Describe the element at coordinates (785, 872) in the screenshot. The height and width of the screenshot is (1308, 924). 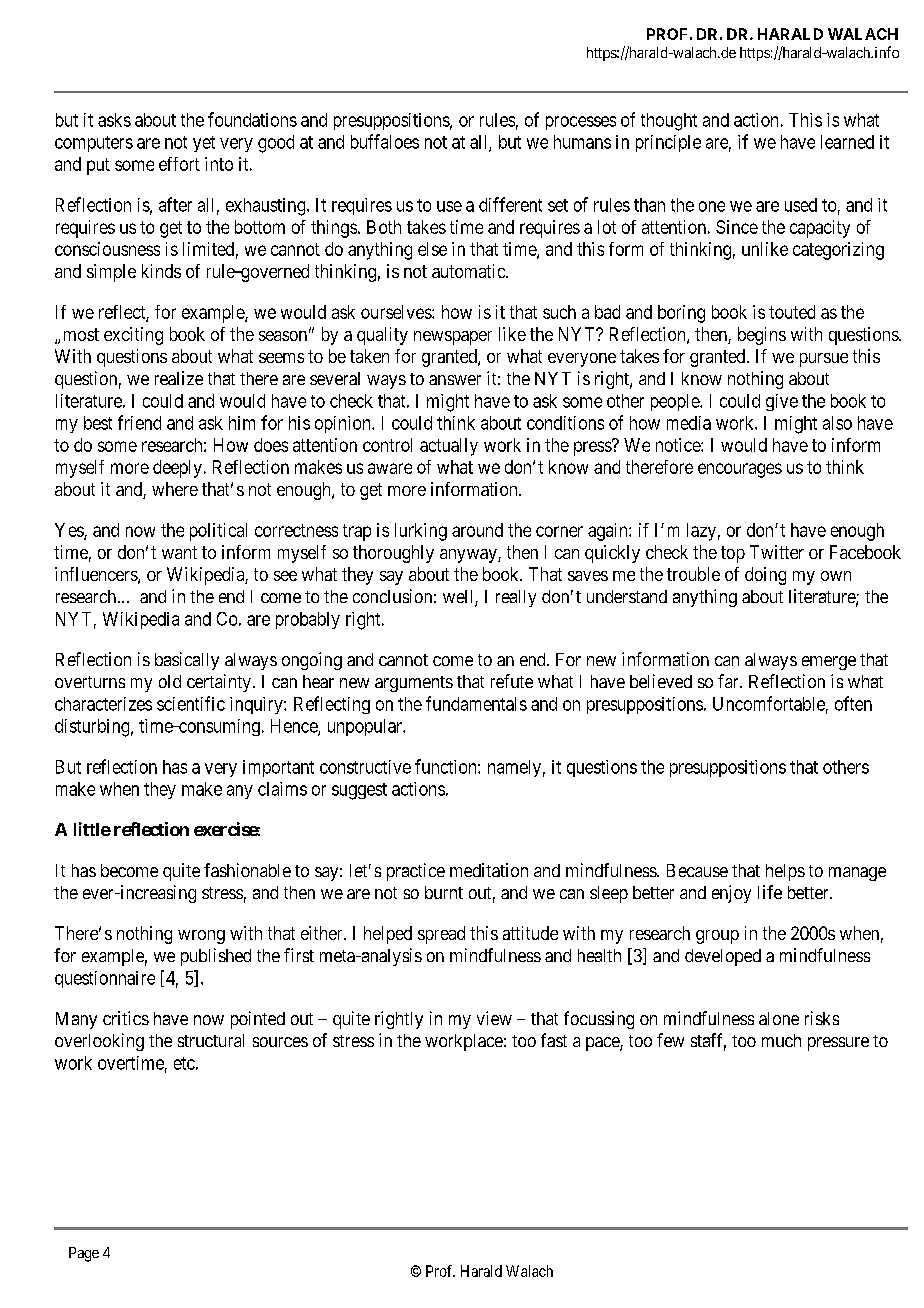
I see `helps` at that location.
